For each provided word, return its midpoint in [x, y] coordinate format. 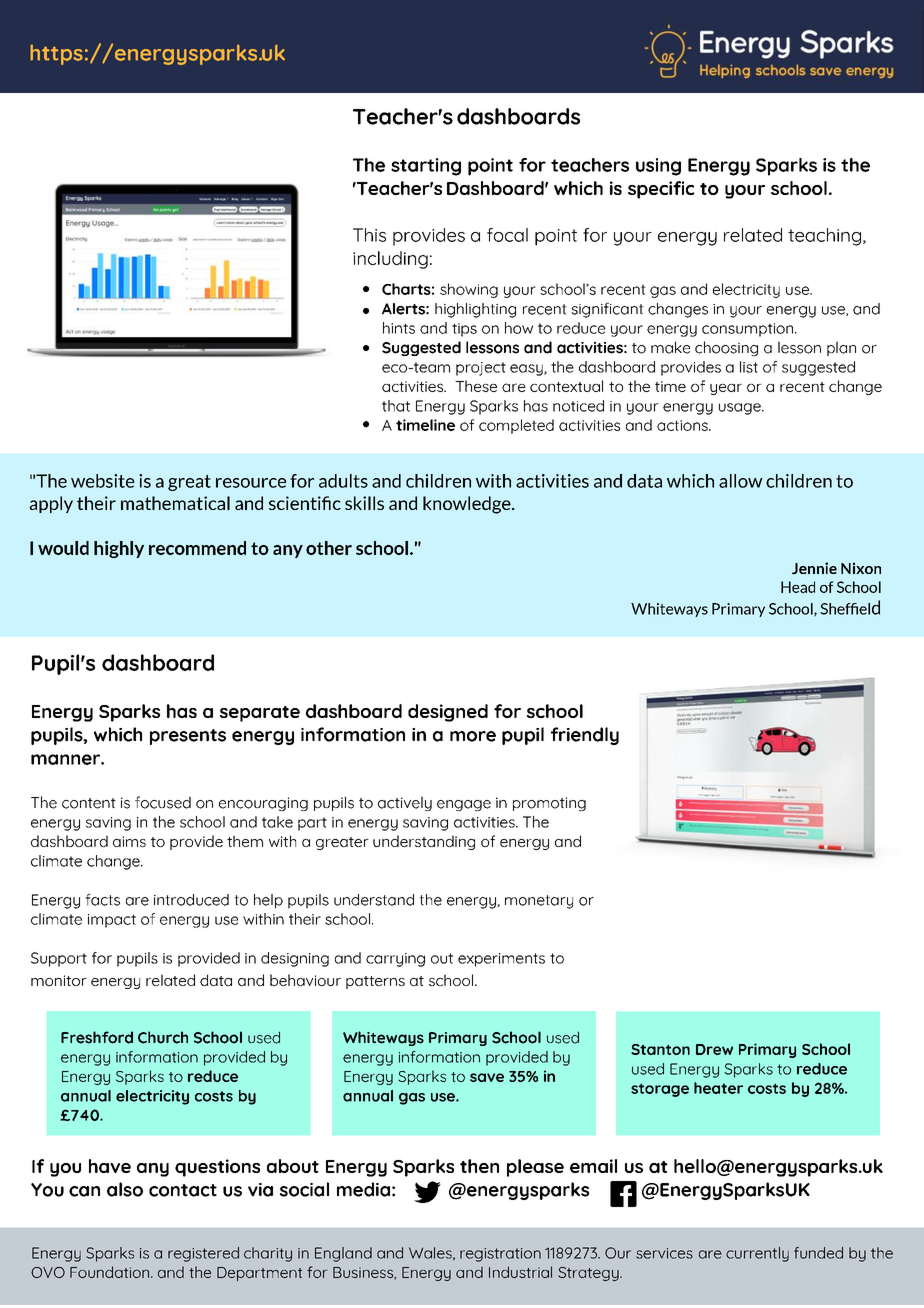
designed [448, 713]
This [369, 235]
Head [798, 587]
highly [119, 549]
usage [741, 409]
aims [129, 841]
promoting [549, 804]
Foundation [111, 1272]
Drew [714, 1049]
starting [426, 167]
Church [163, 1037]
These [476, 386]
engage [464, 805]
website [103, 481]
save [487, 1077]
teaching [824, 237]
